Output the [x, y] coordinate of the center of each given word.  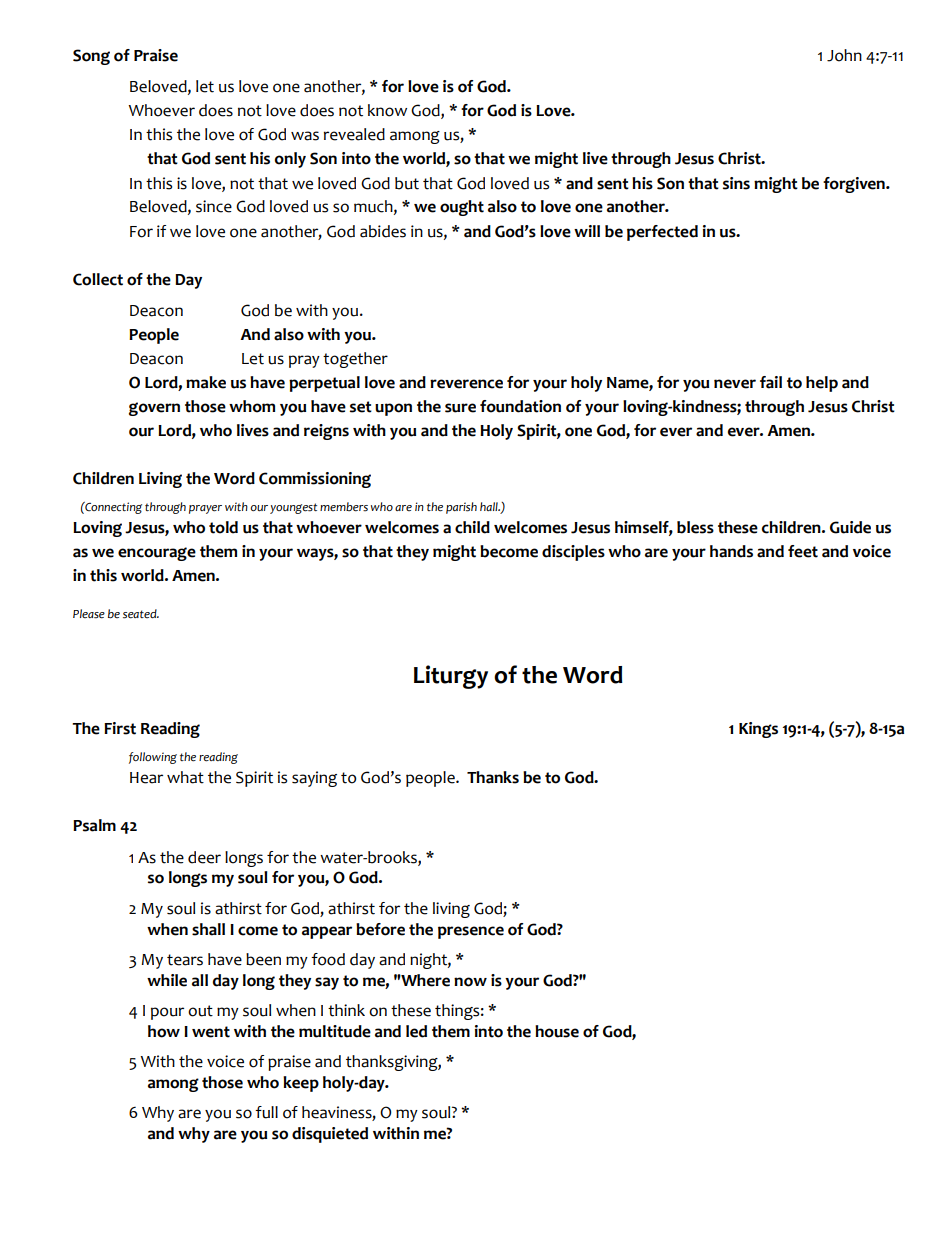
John [844, 55]
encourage [157, 554]
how [164, 1031]
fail [771, 382]
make [206, 382]
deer [204, 857]
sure [460, 408]
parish [461, 508]
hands [731, 551]
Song [91, 57]
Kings [758, 730]
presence [471, 932]
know [387, 110]
